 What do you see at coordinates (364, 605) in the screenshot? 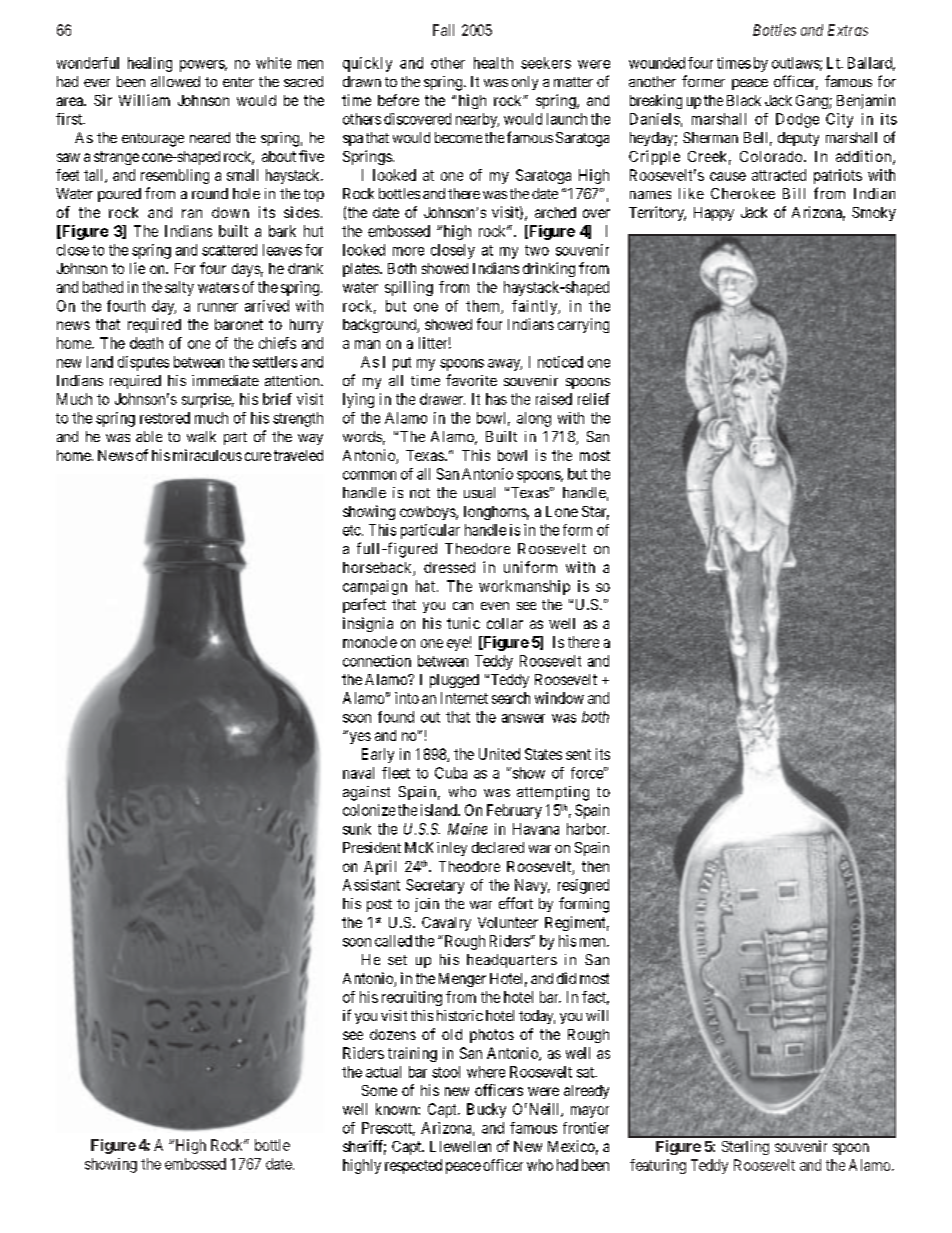
I see `perfect` at bounding box center [364, 605].
